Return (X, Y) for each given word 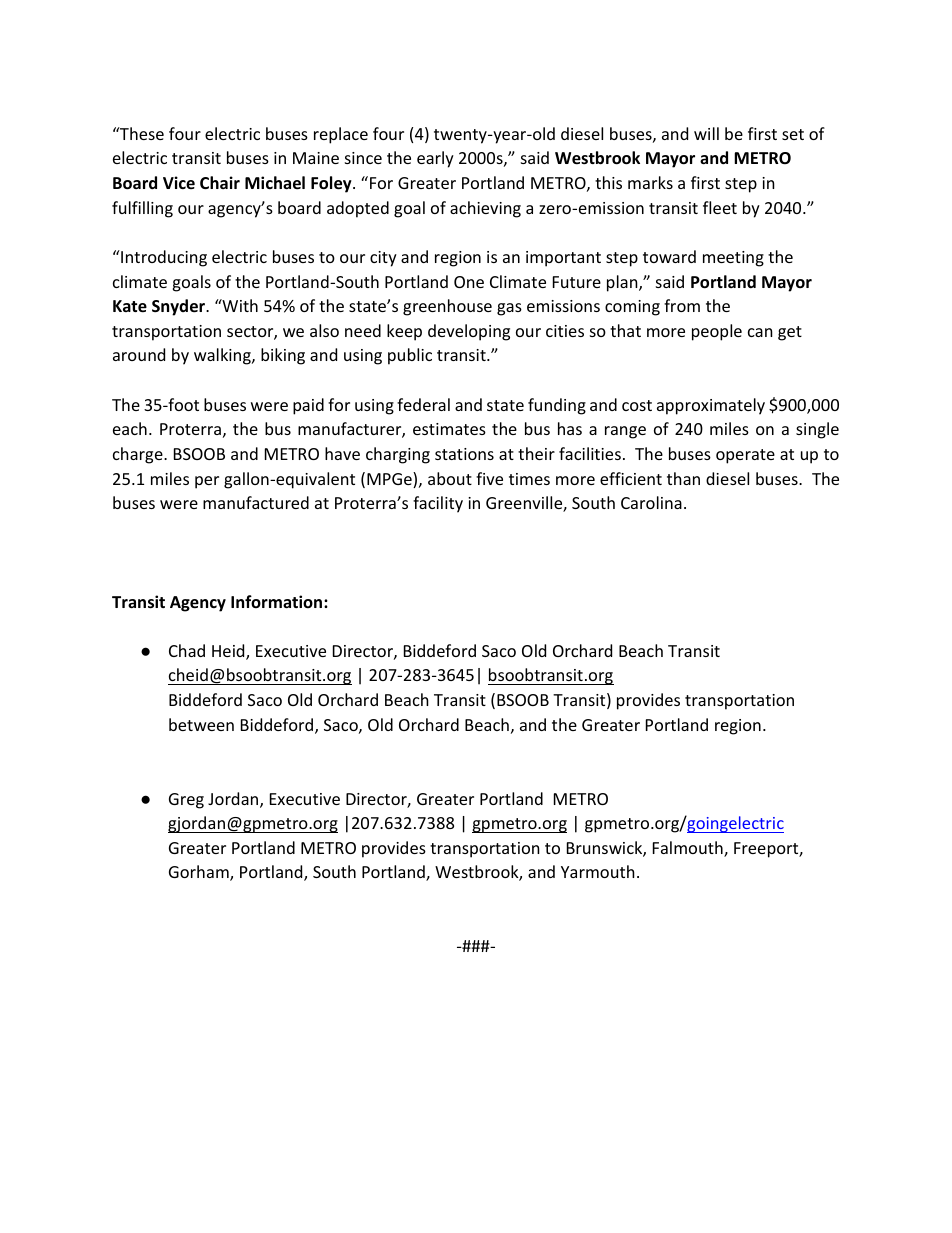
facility (438, 504)
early (435, 159)
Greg (186, 801)
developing (469, 332)
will (706, 133)
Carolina (651, 502)
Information (278, 601)
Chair (220, 182)
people (717, 332)
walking (223, 356)
